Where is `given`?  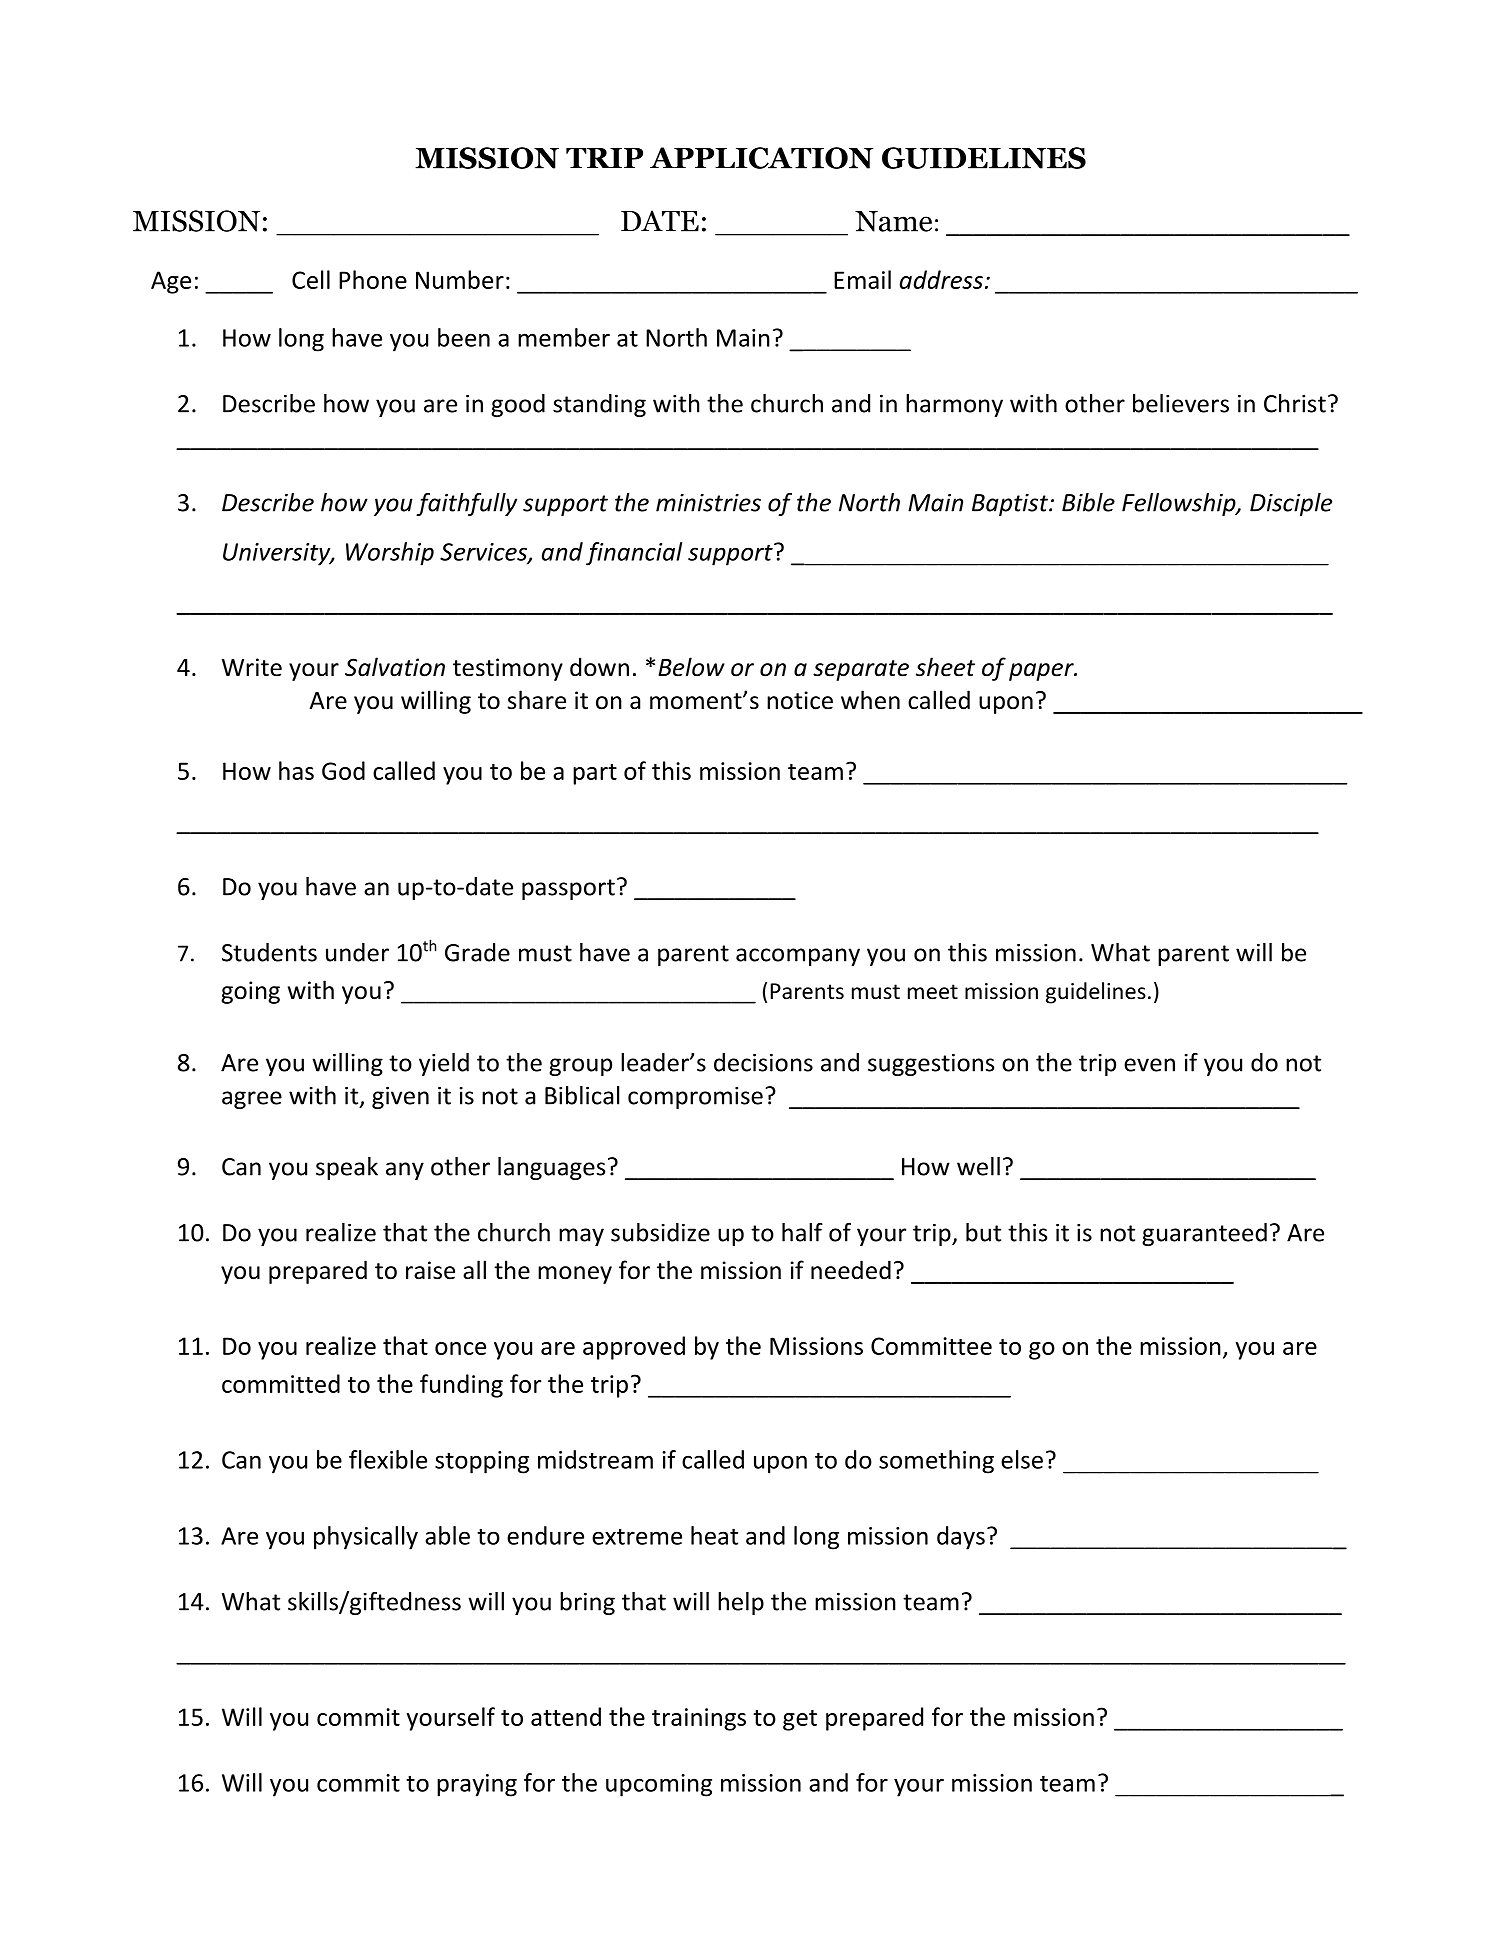 given is located at coordinates (400, 1098).
